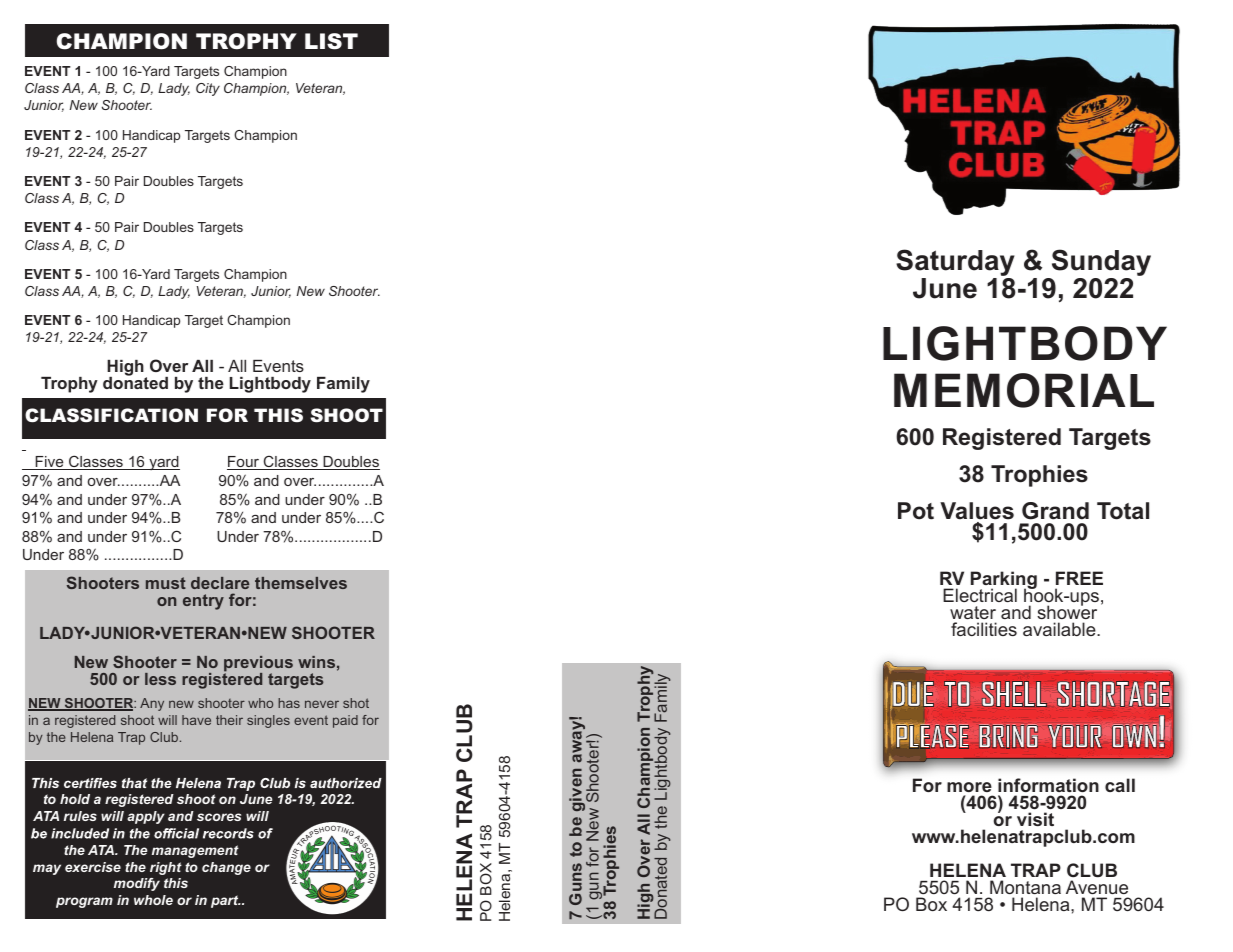 This image has height=952, width=1233. I want to click on Montana, so click(1024, 889).
